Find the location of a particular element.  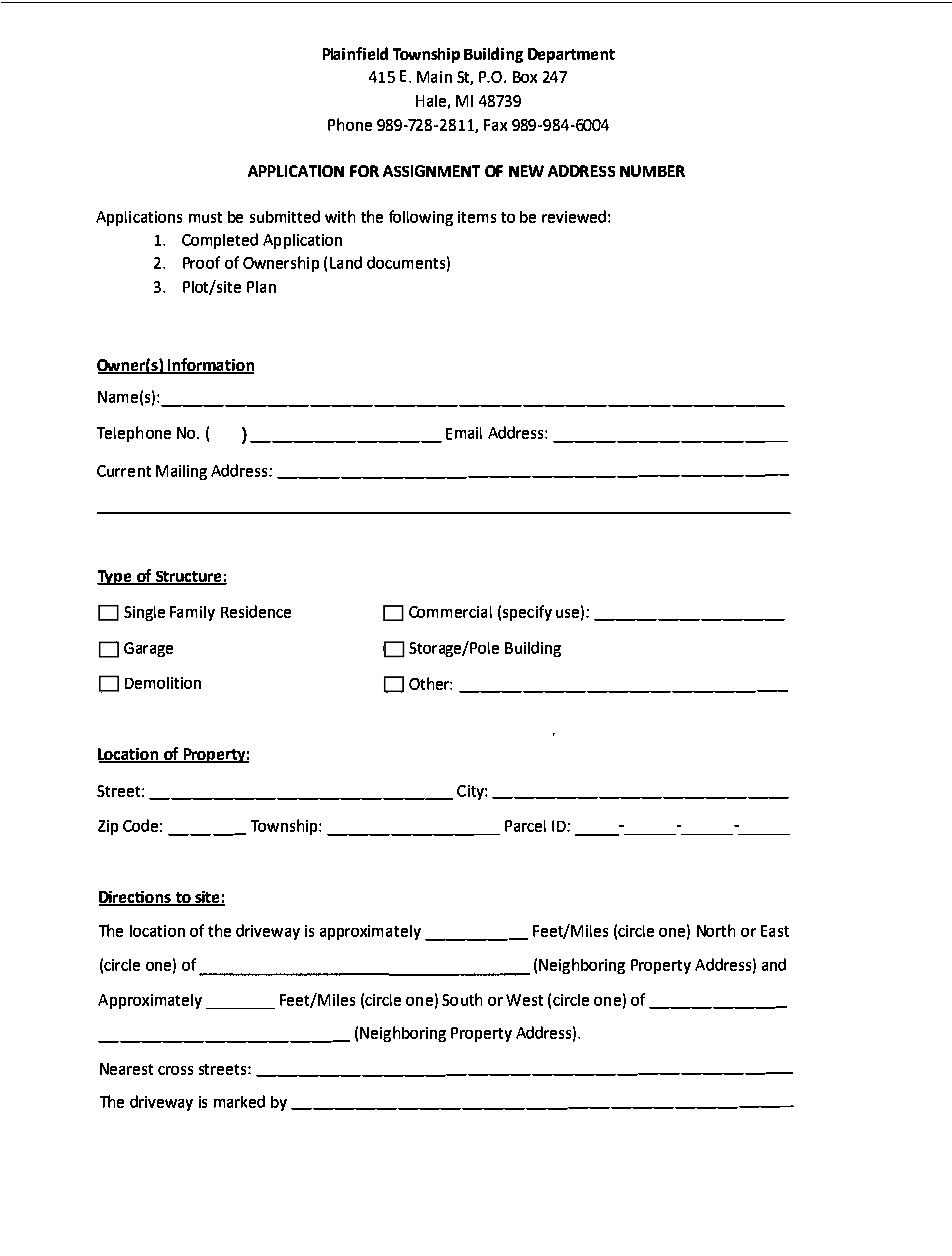

Main is located at coordinates (434, 77).
